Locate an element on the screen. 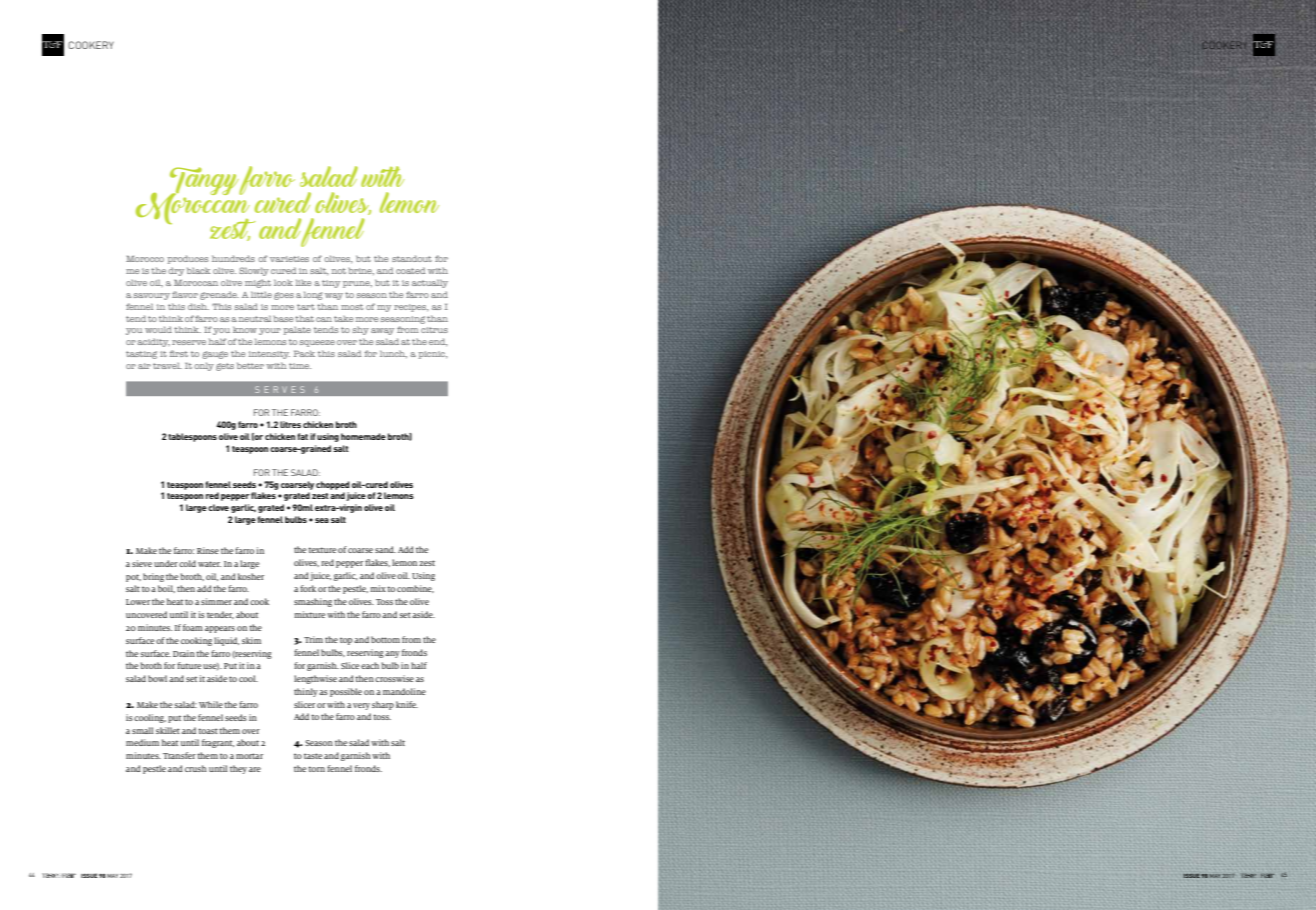 This screenshot has width=1316, height=910. under is located at coordinates (166, 563).
